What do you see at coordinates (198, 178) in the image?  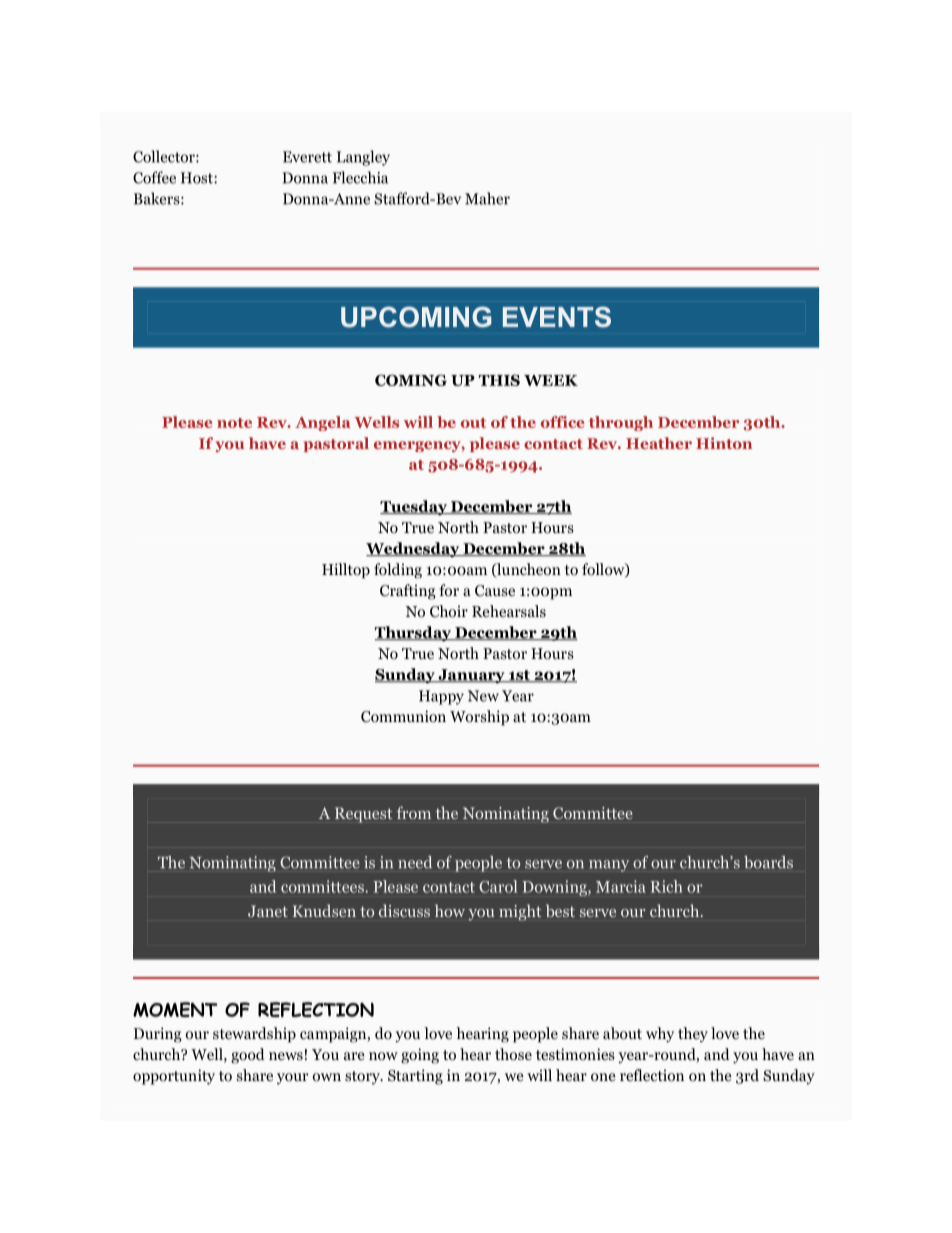 I see `Host` at bounding box center [198, 178].
